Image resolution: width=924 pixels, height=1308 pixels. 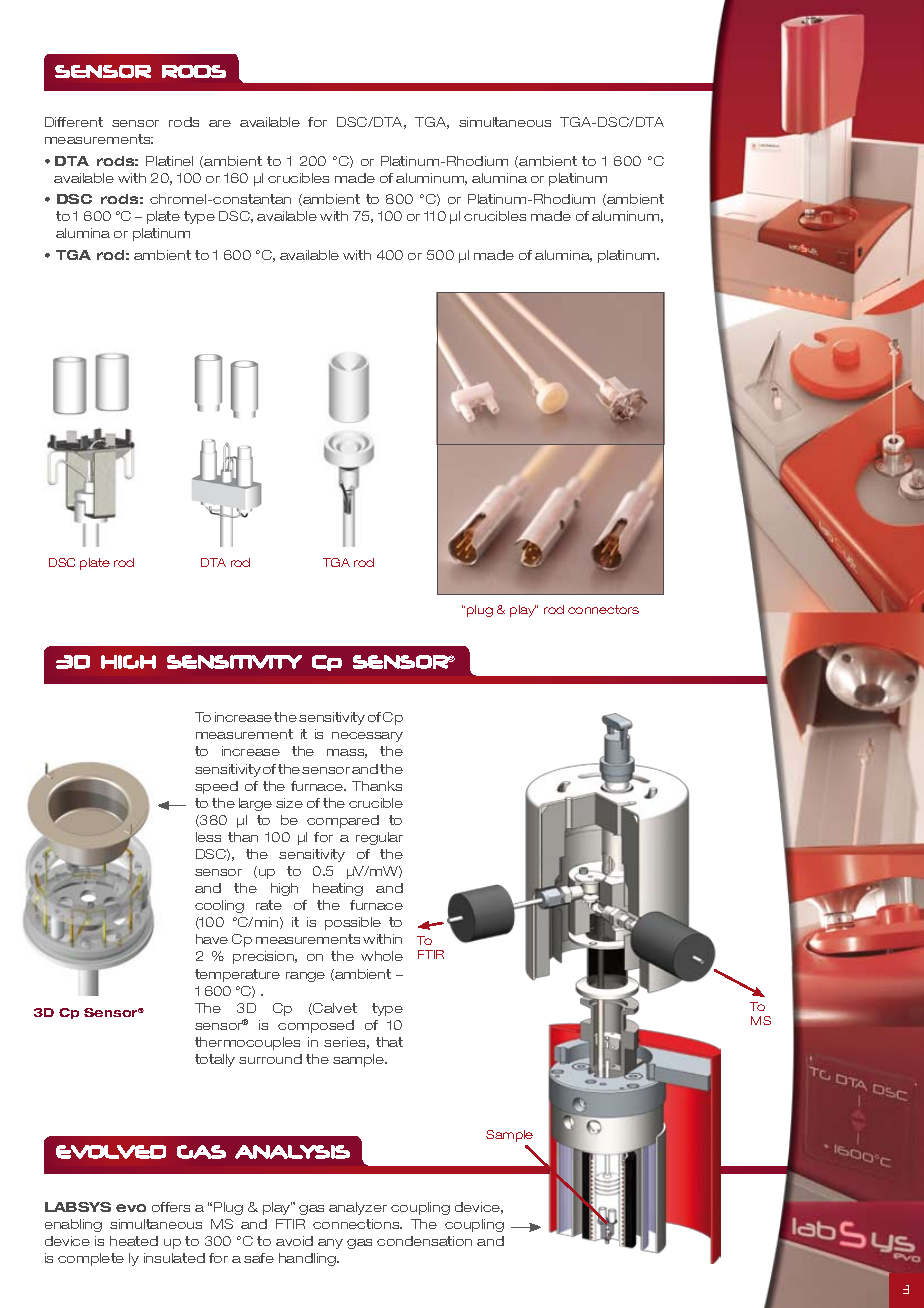 What do you see at coordinates (216, 787) in the screenshot?
I see `speed` at bounding box center [216, 787].
